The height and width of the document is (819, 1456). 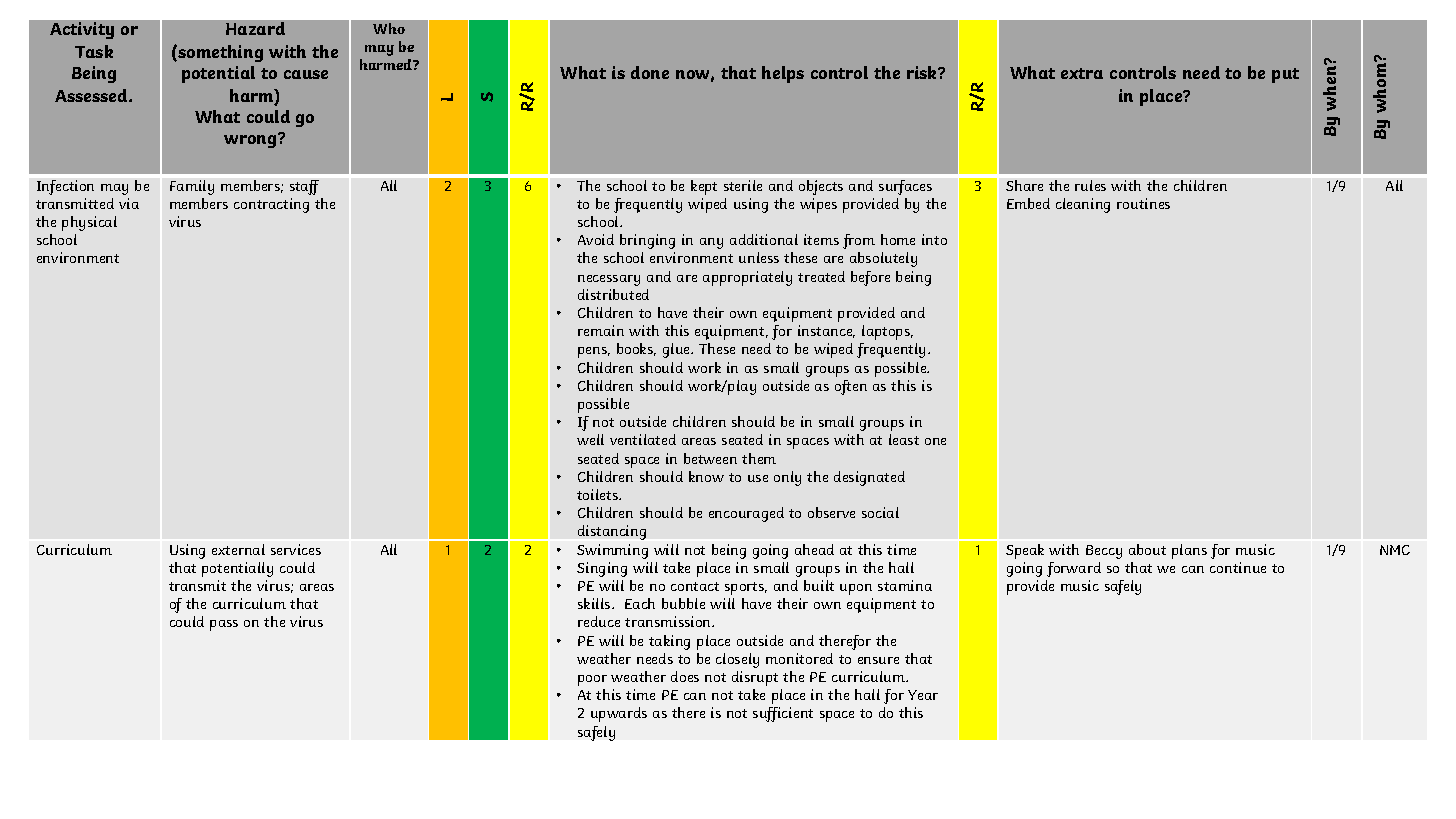 What do you see at coordinates (759, 257) in the document?
I see `unless` at bounding box center [759, 257].
